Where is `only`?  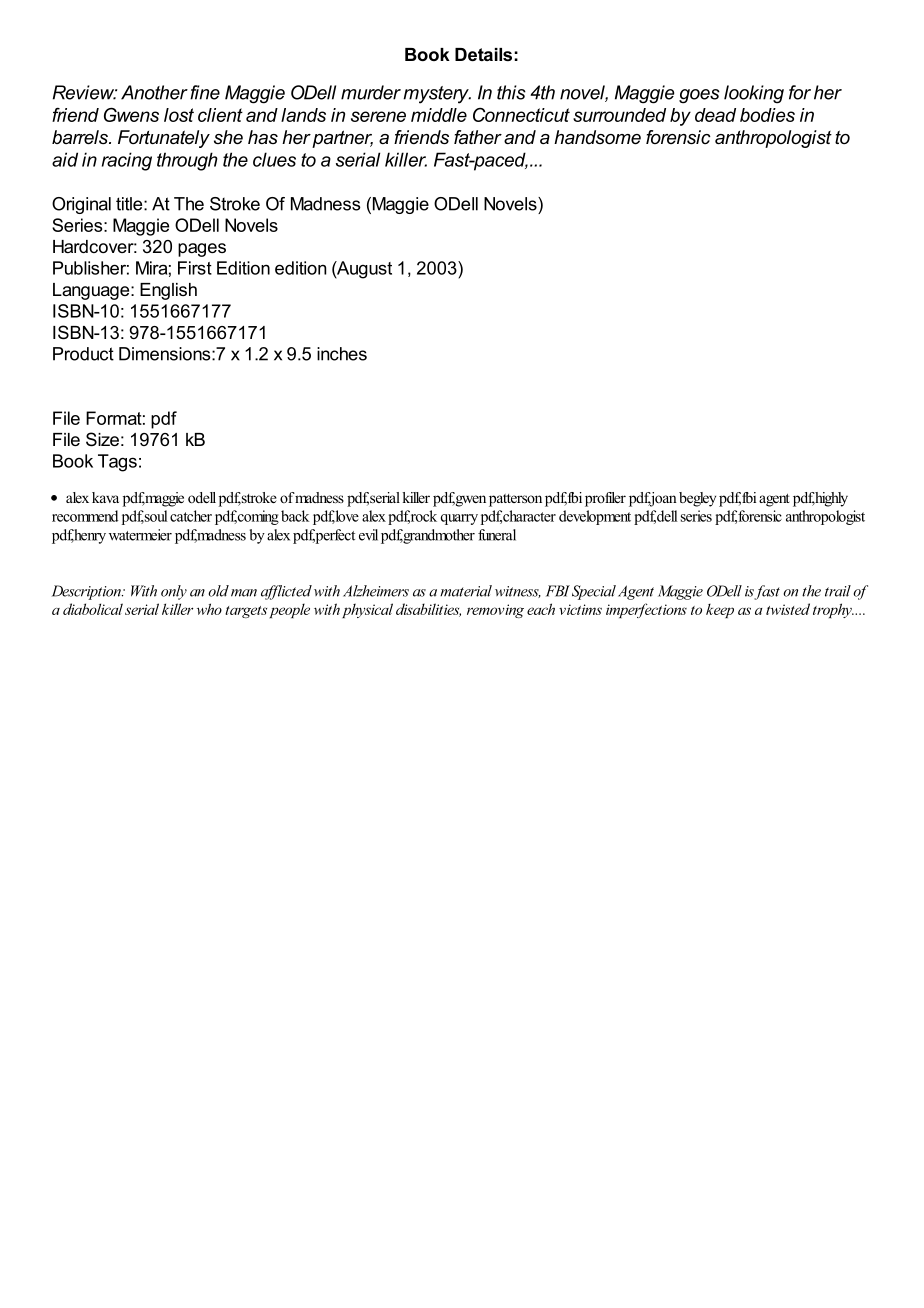
only is located at coordinates (174, 592).
